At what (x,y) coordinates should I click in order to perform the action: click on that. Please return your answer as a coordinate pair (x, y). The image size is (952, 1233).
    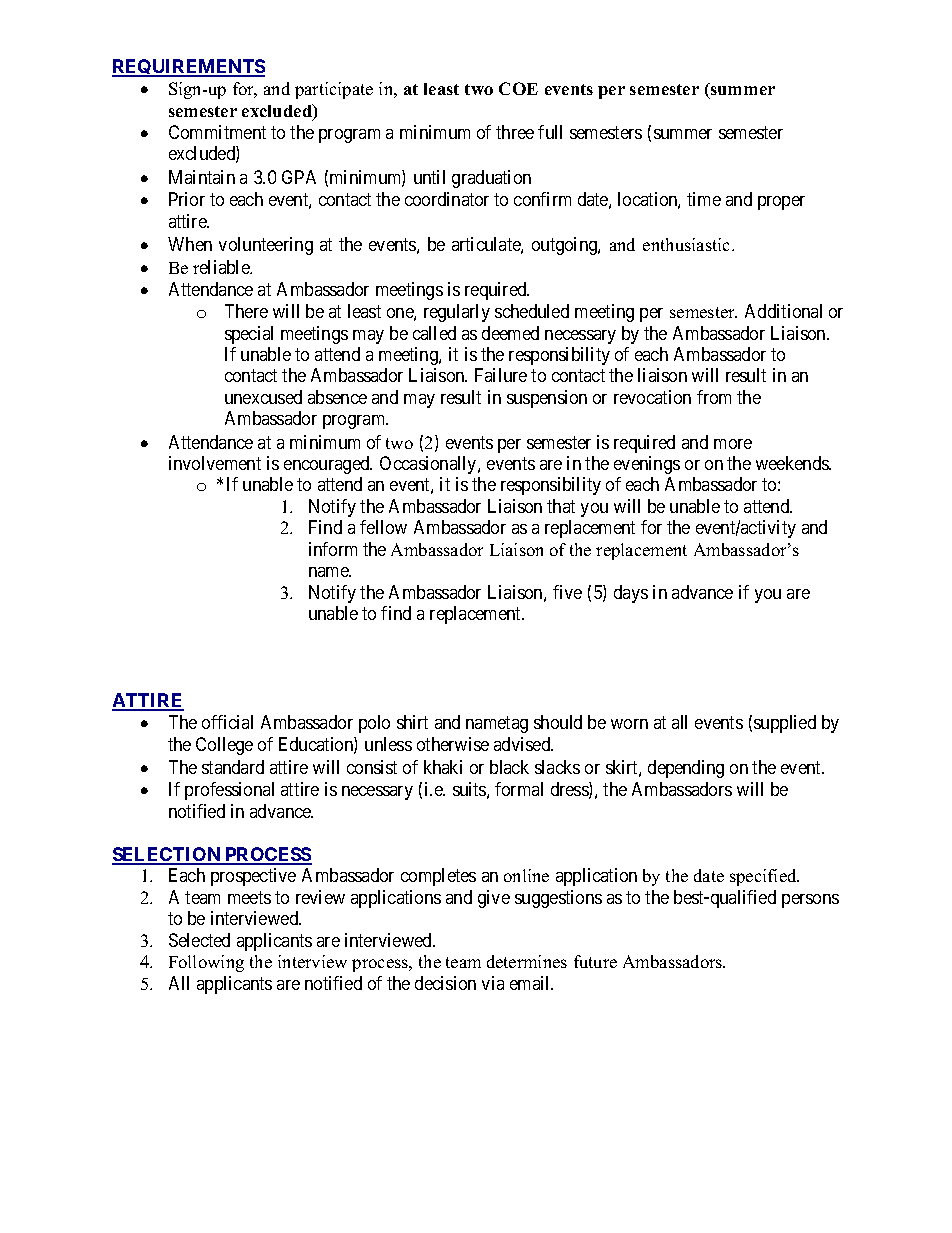
    Looking at the image, I should click on (561, 506).
